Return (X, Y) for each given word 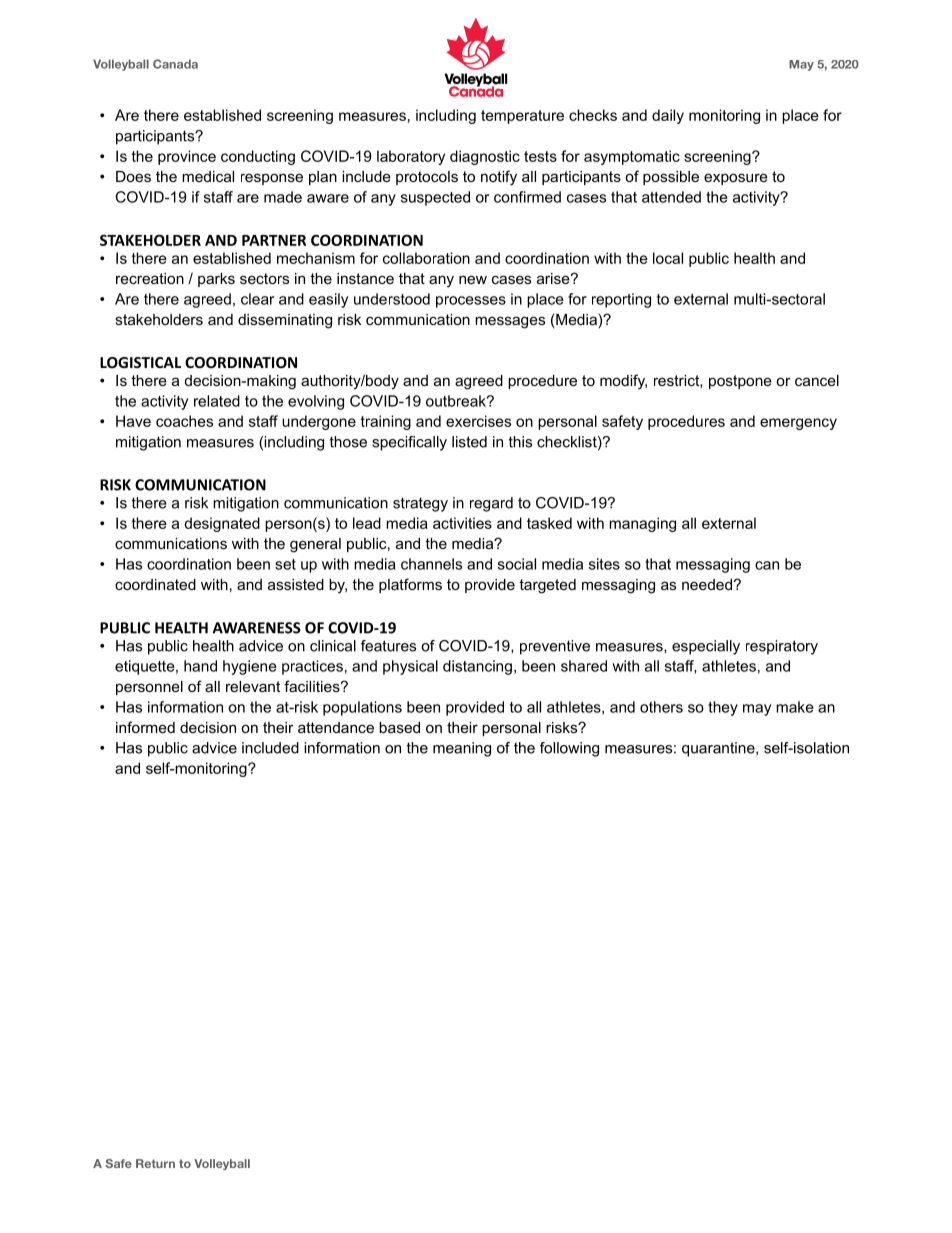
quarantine (719, 749)
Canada (175, 64)
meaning (462, 749)
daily (668, 116)
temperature (522, 117)
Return (155, 1163)
